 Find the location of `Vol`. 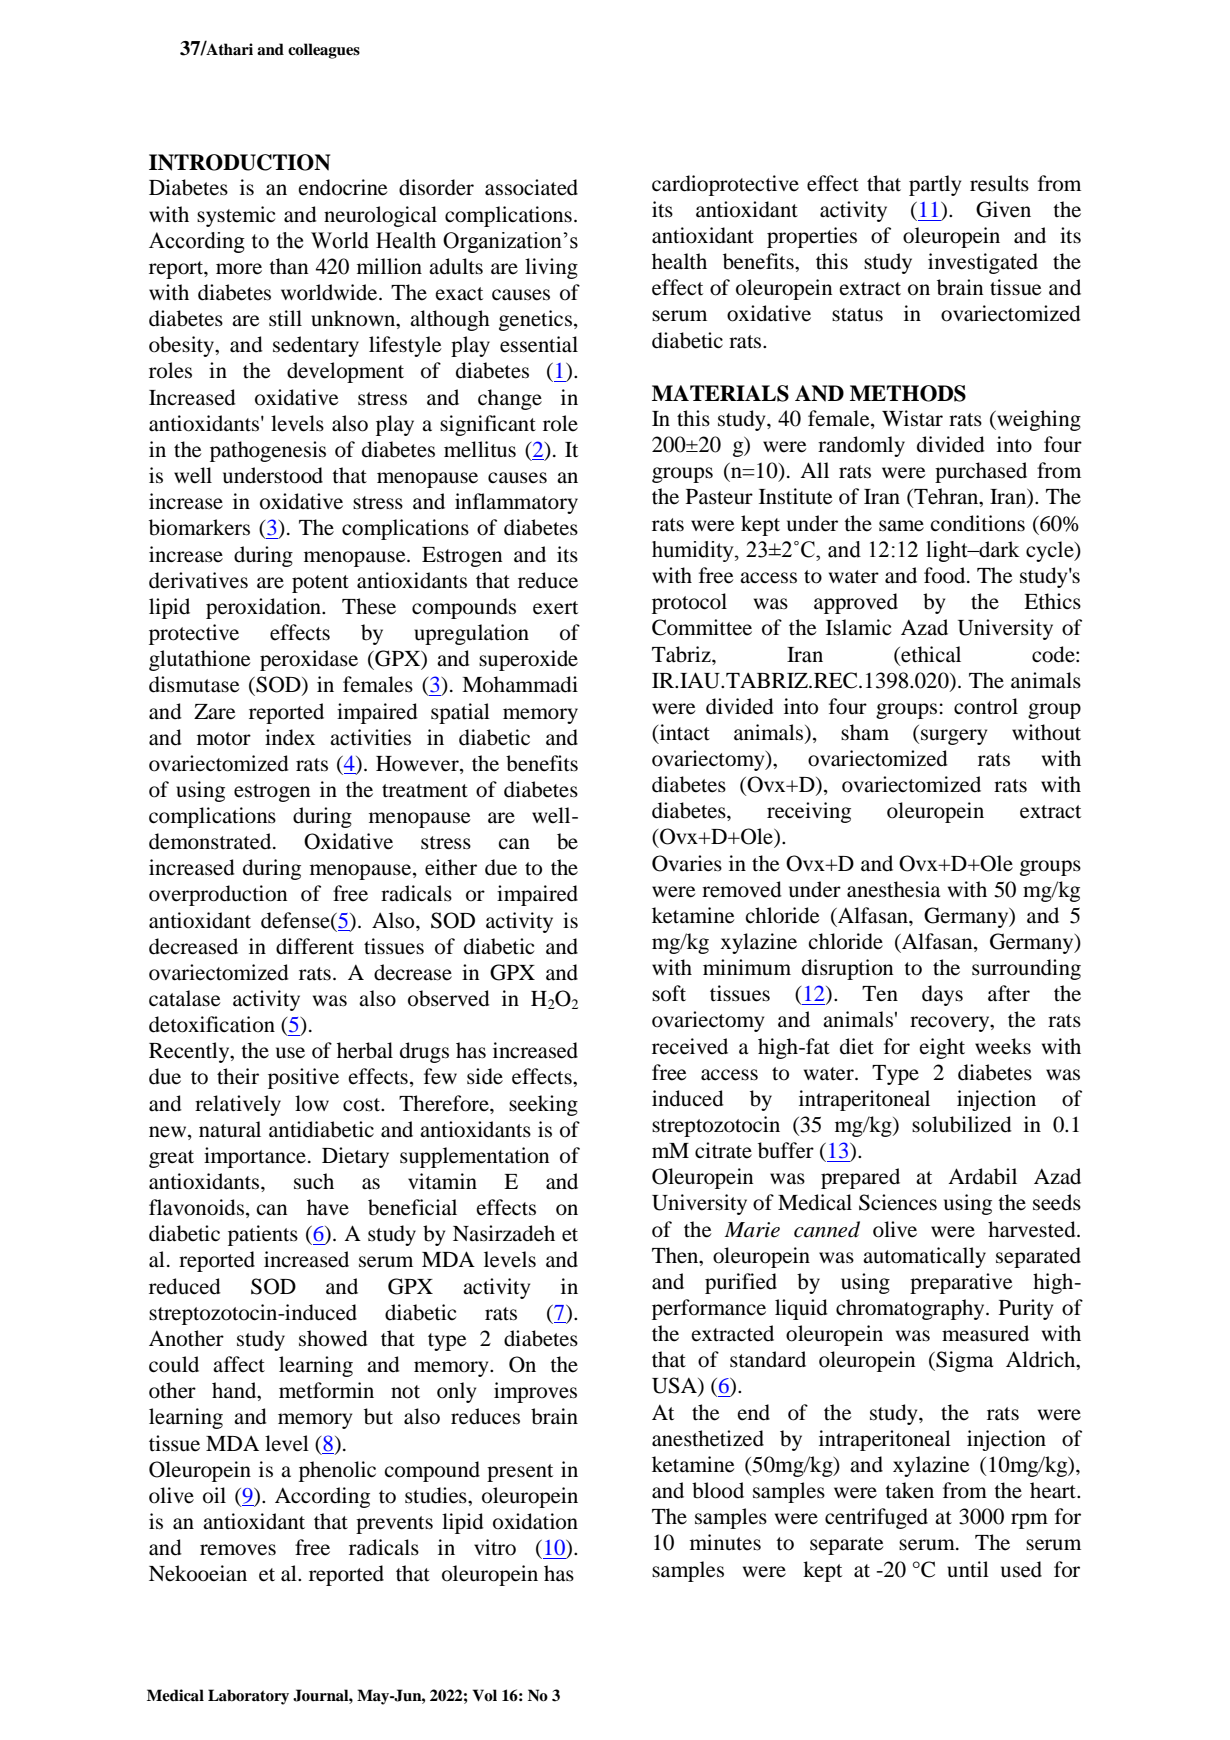

Vol is located at coordinates (484, 1695).
